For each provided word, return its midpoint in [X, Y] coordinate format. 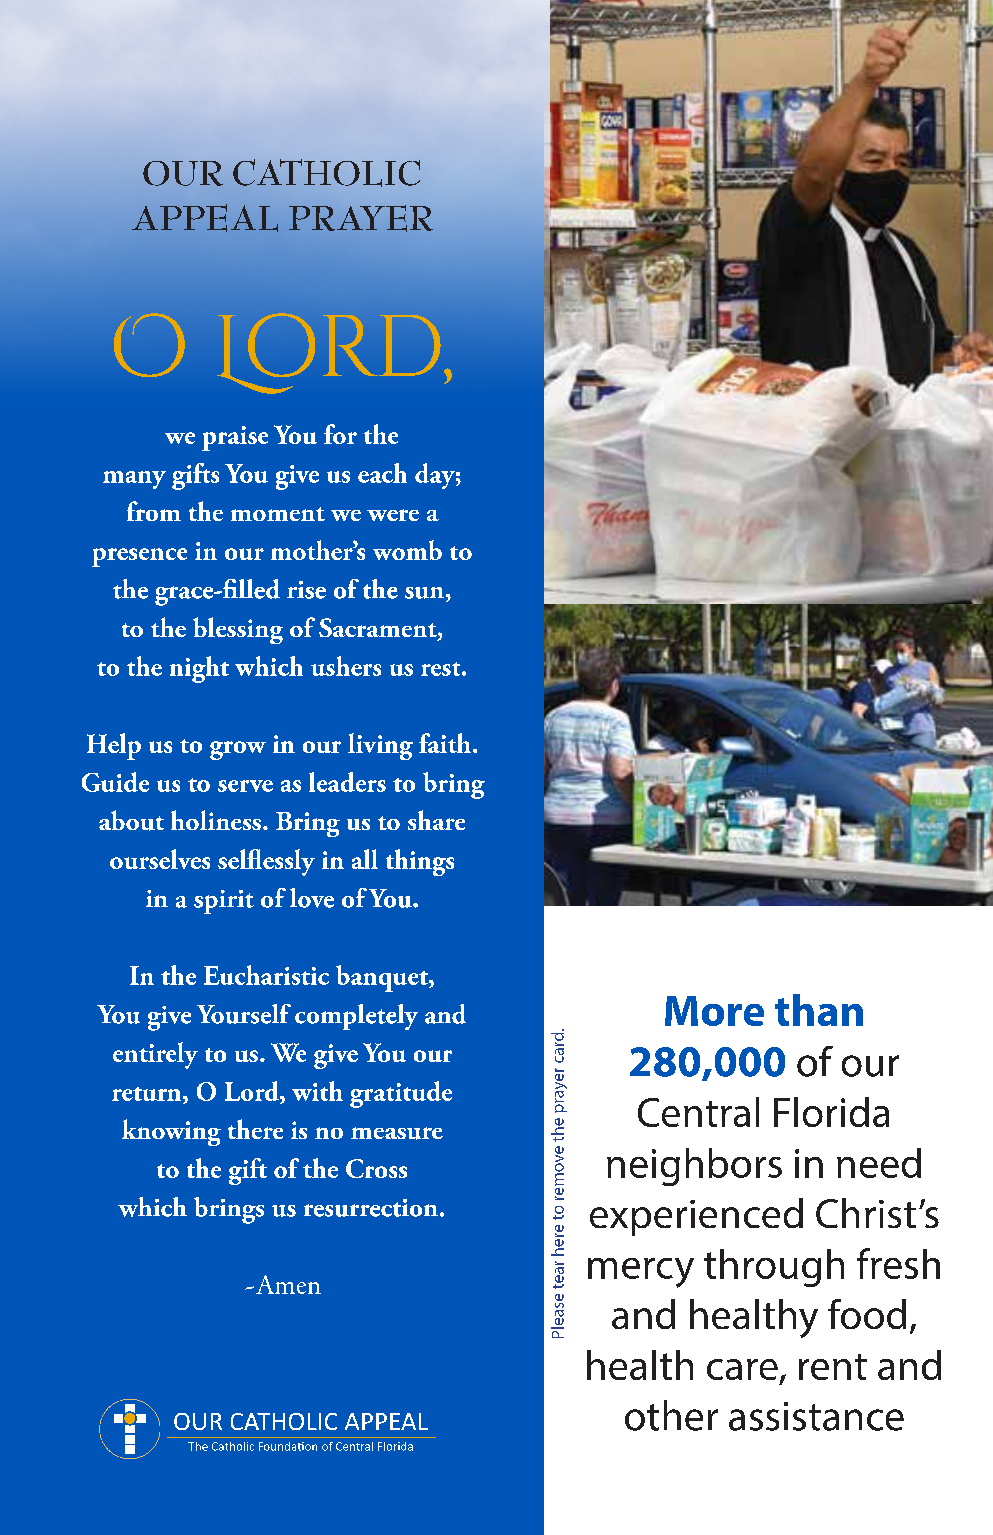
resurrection [372, 1208]
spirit [224, 902]
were [393, 515]
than [819, 1010]
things [420, 862]
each [382, 473]
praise [235, 438]
